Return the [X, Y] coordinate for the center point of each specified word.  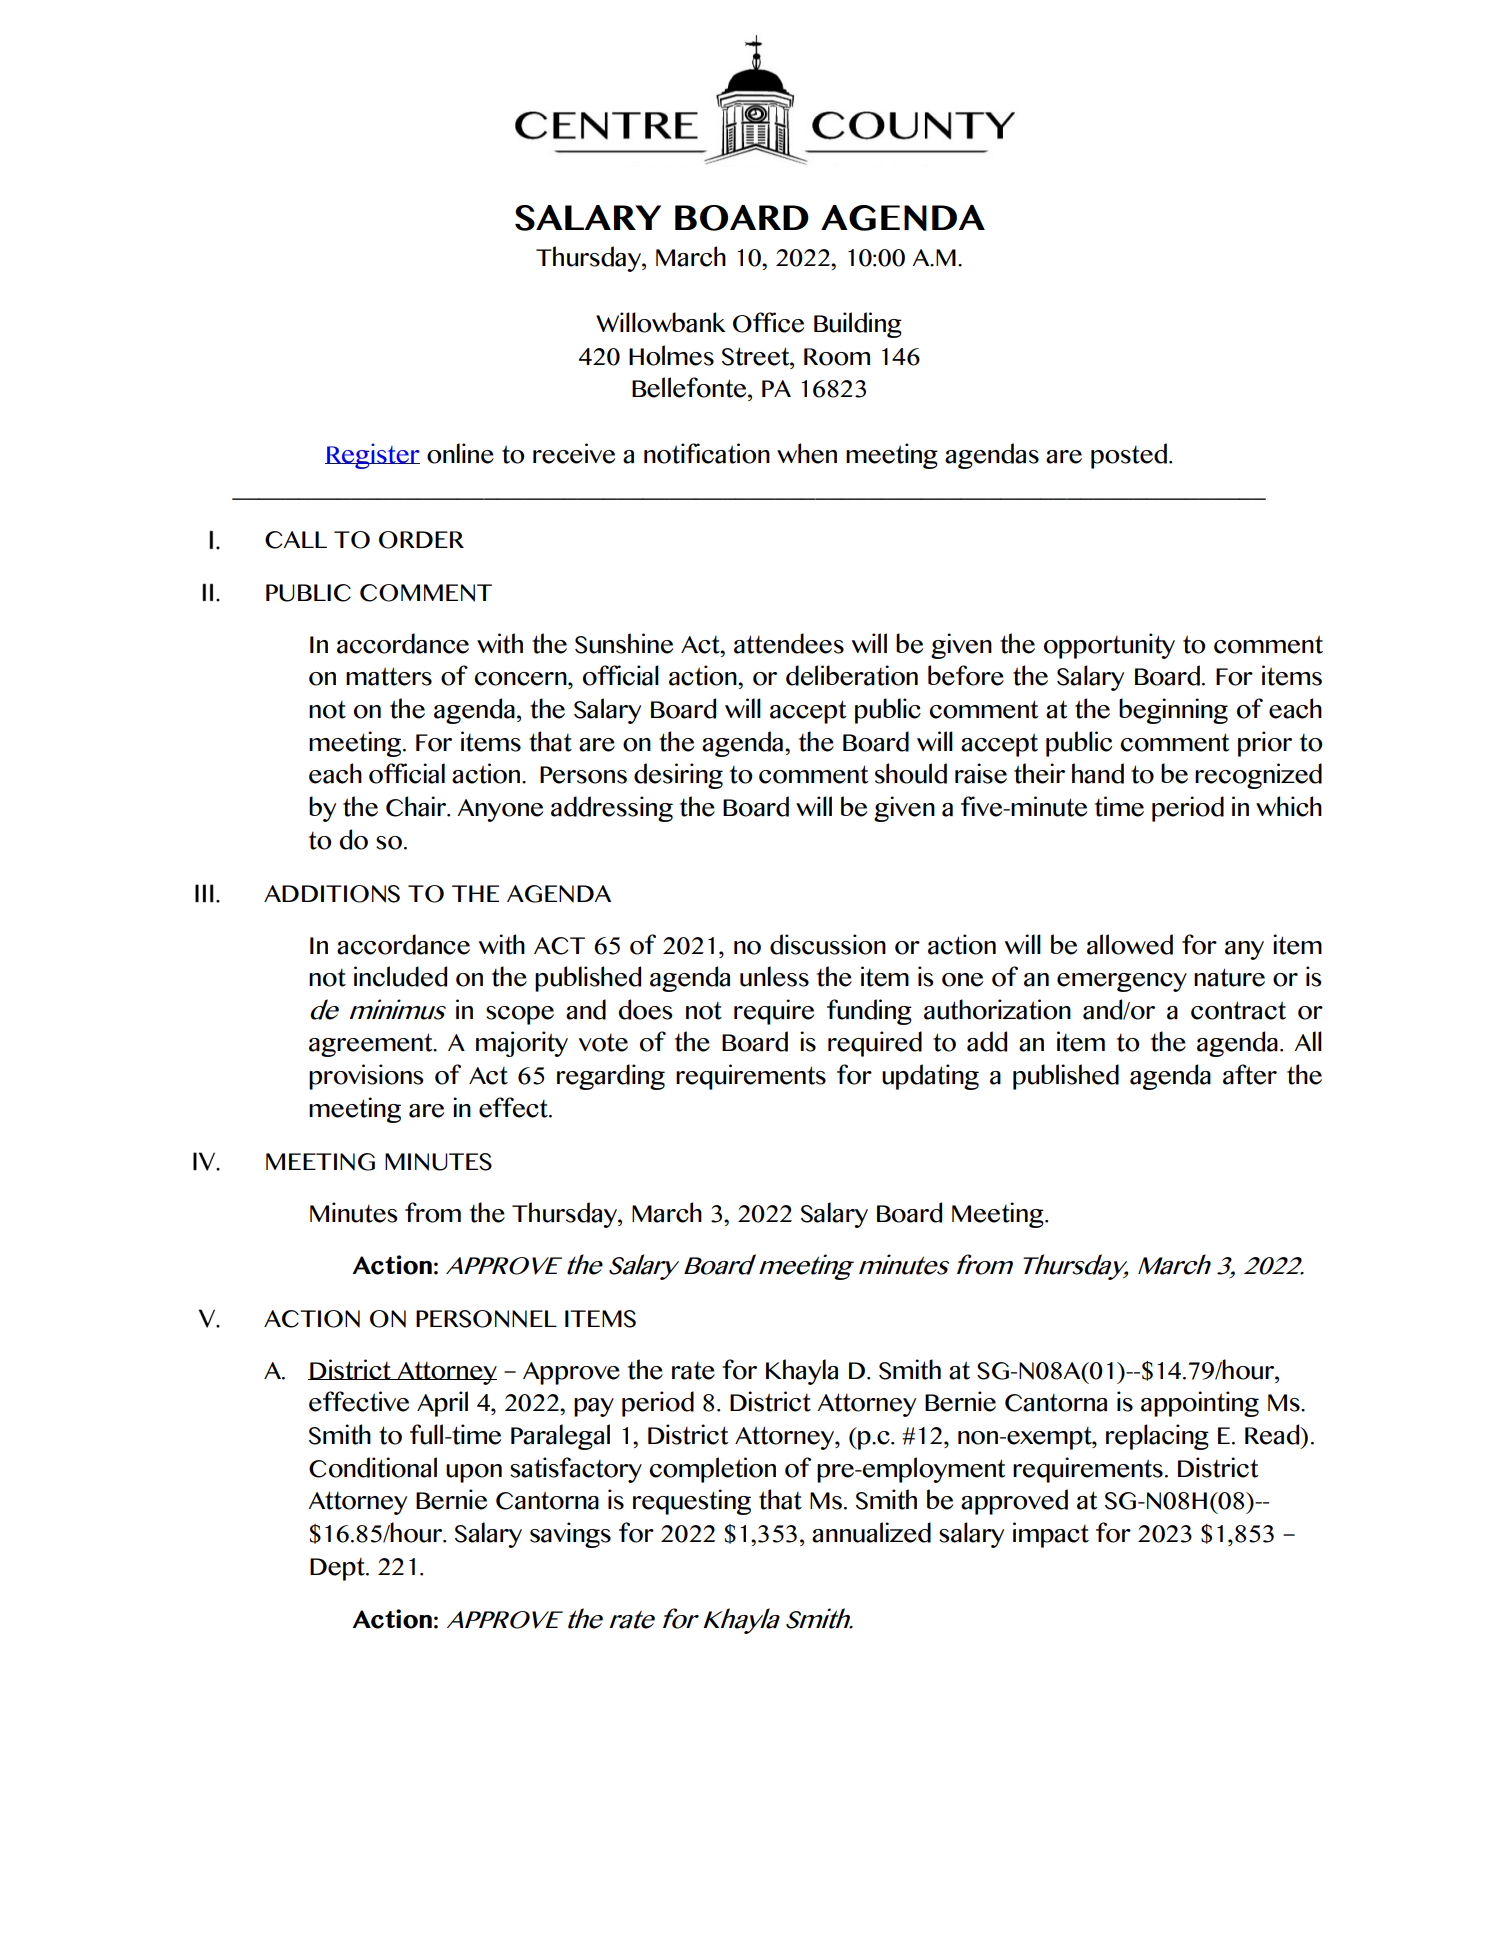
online [460, 453]
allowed [1130, 944]
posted [1129, 456]
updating [930, 1077]
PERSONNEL [486, 1319]
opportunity [1109, 646]
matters [389, 676]
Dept [338, 1569]
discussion [828, 944]
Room [837, 357]
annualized [871, 1532]
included [400, 976]
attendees [789, 643]
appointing [1200, 1404]
